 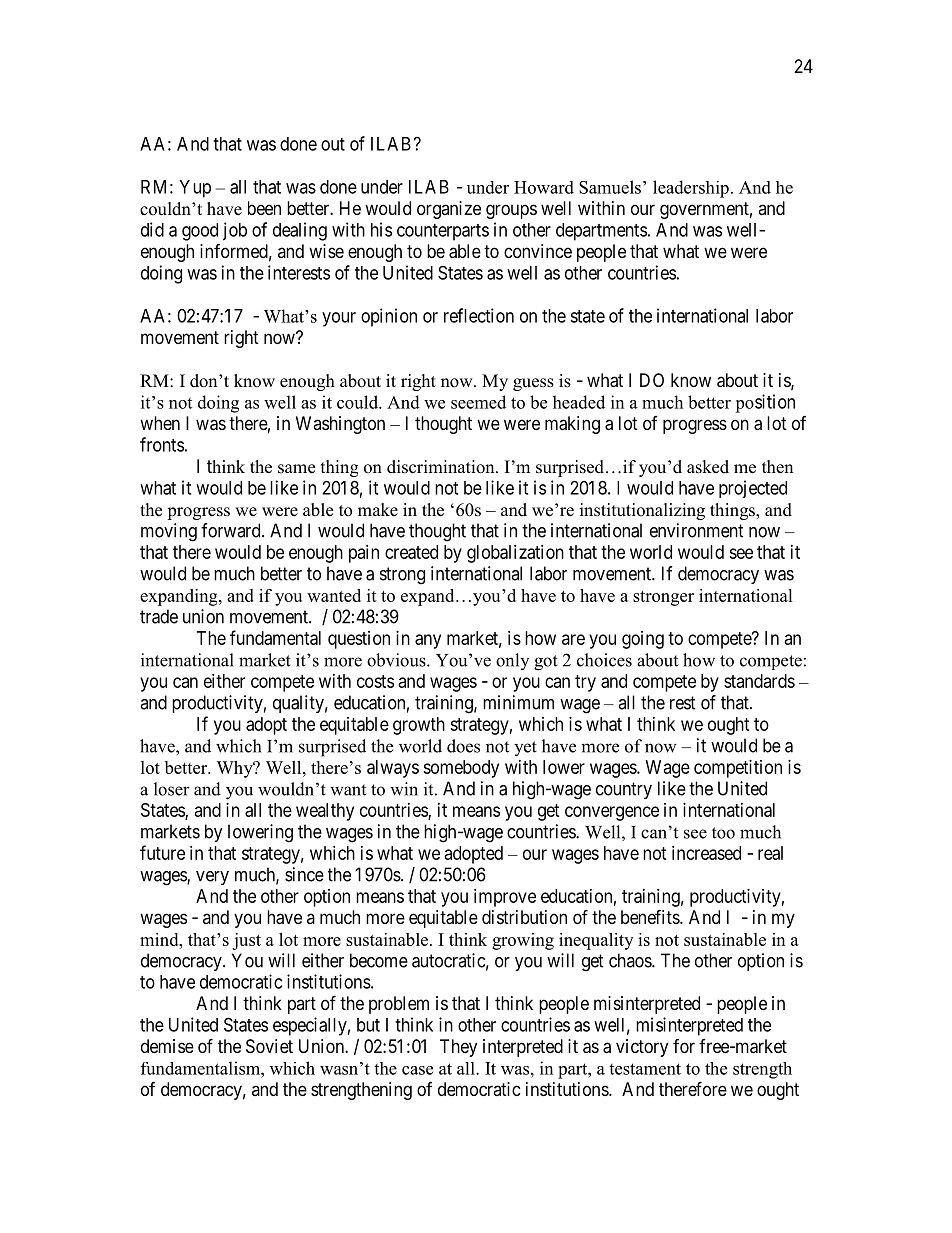 What do you see at coordinates (458, 1048) in the screenshot?
I see `They` at bounding box center [458, 1048].
